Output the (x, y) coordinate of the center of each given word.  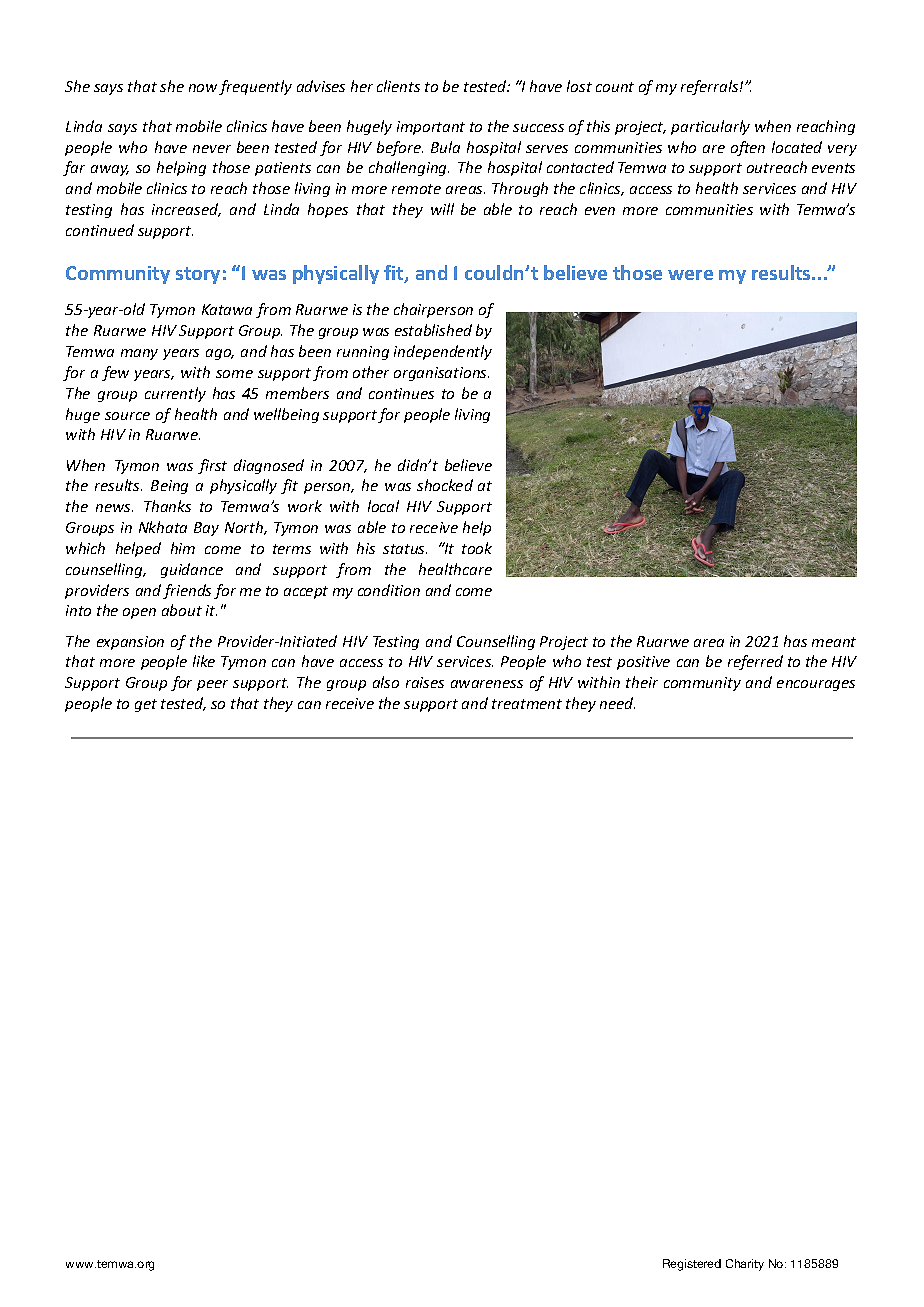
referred (755, 662)
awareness (487, 684)
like (204, 661)
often (748, 148)
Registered (692, 1265)
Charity (745, 1265)
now (203, 88)
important (431, 128)
